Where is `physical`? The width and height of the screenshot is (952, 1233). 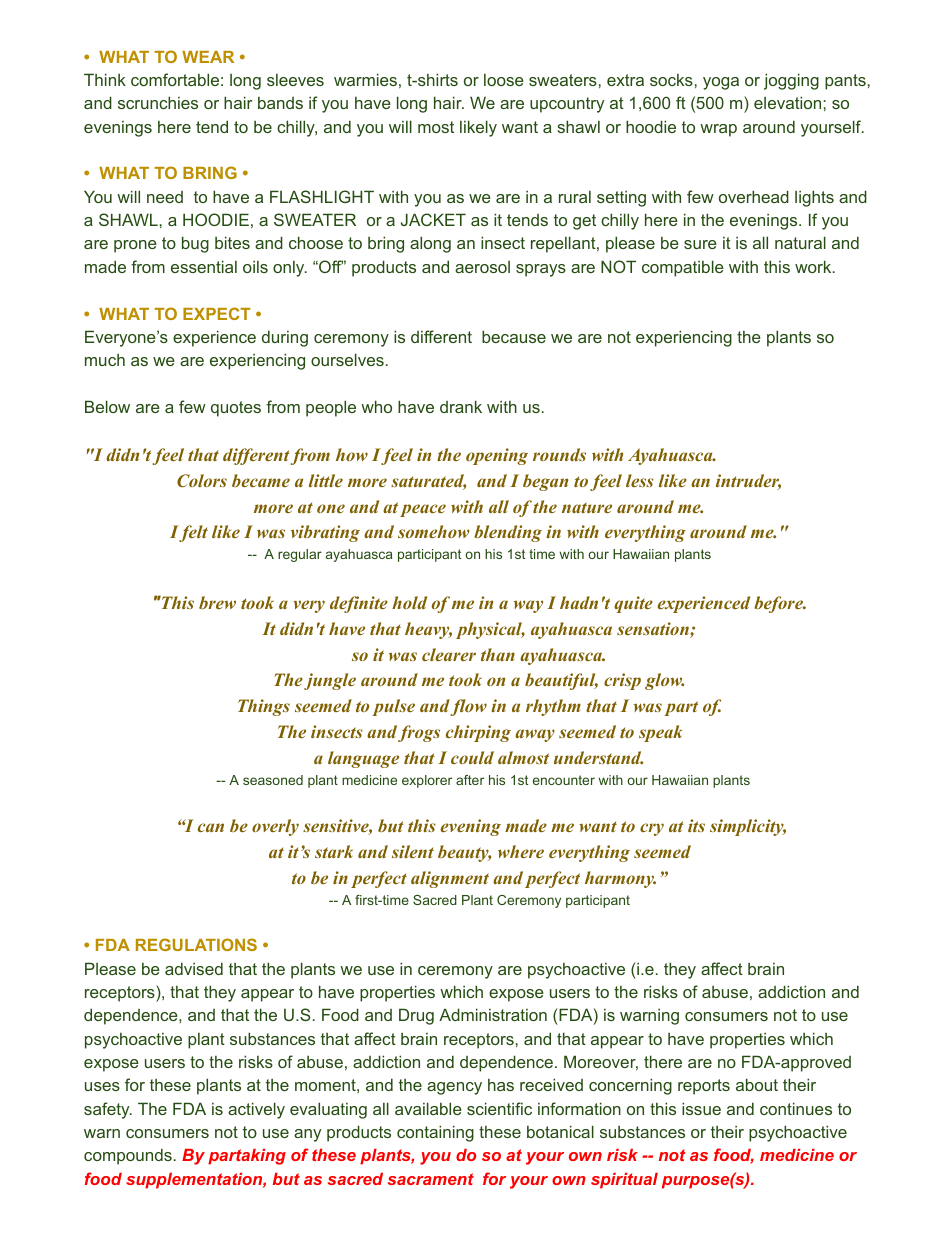 physical is located at coordinates (490, 630).
